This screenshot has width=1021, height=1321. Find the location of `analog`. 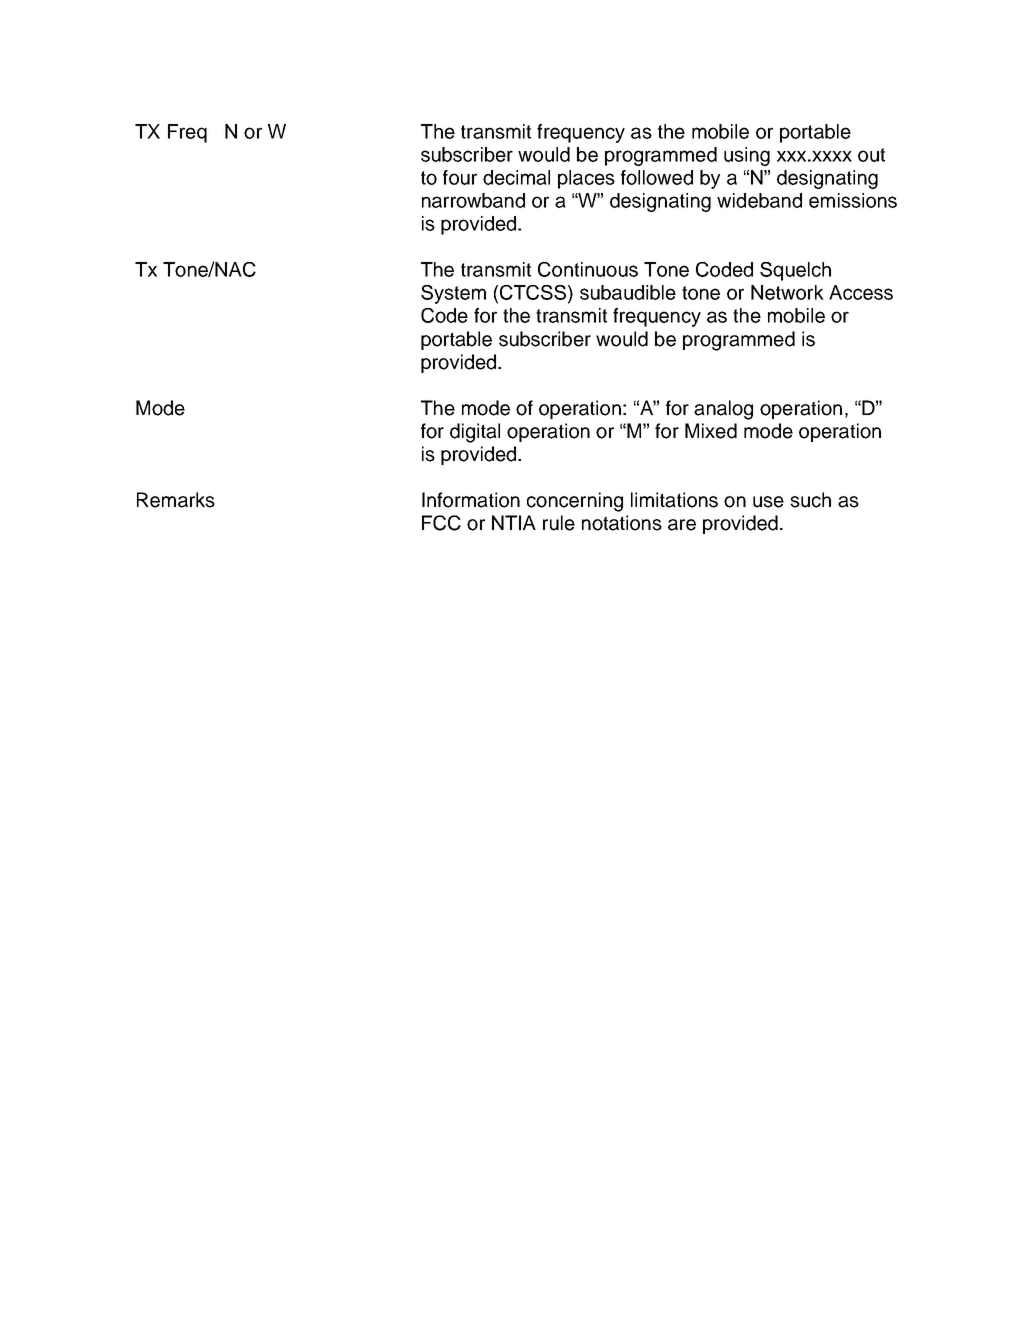

analog is located at coordinates (723, 410).
